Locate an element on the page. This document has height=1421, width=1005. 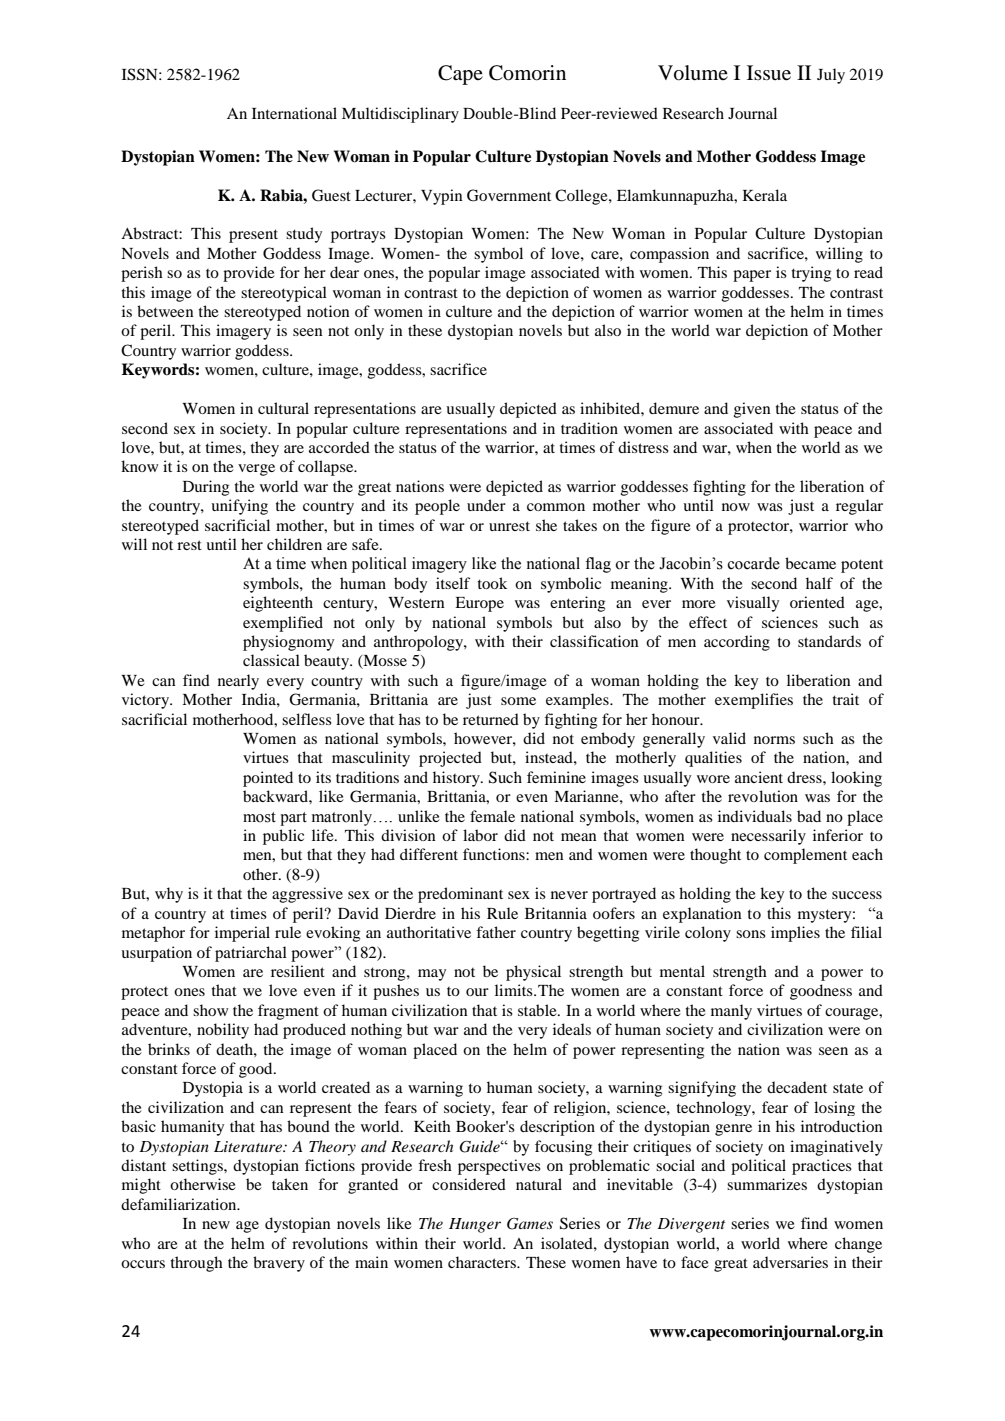
through is located at coordinates (197, 1264).
